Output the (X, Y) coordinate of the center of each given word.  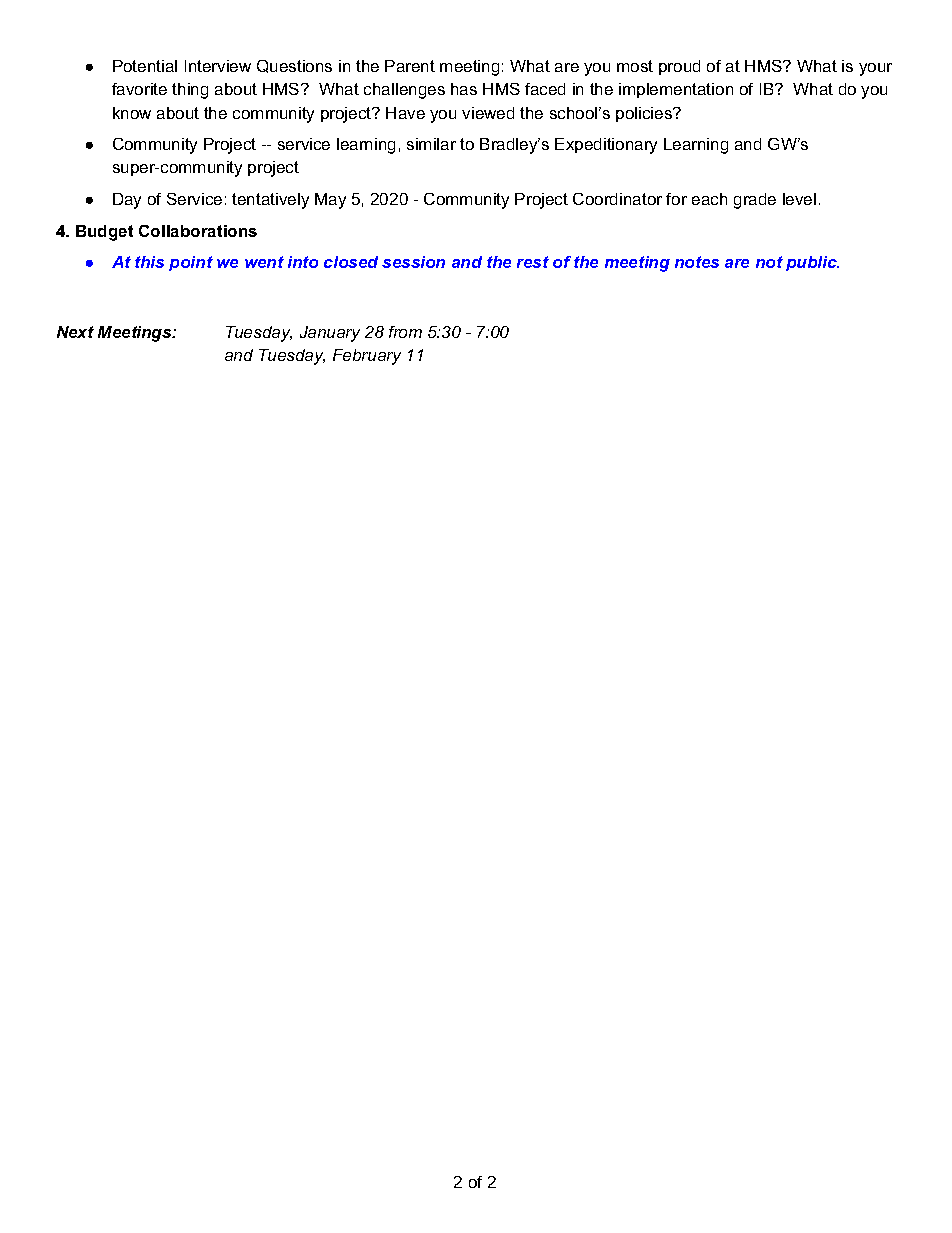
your (875, 69)
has (464, 89)
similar (431, 144)
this (149, 262)
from (405, 332)
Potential (145, 66)
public (812, 263)
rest (533, 262)
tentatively (270, 201)
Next (75, 332)
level (799, 199)
